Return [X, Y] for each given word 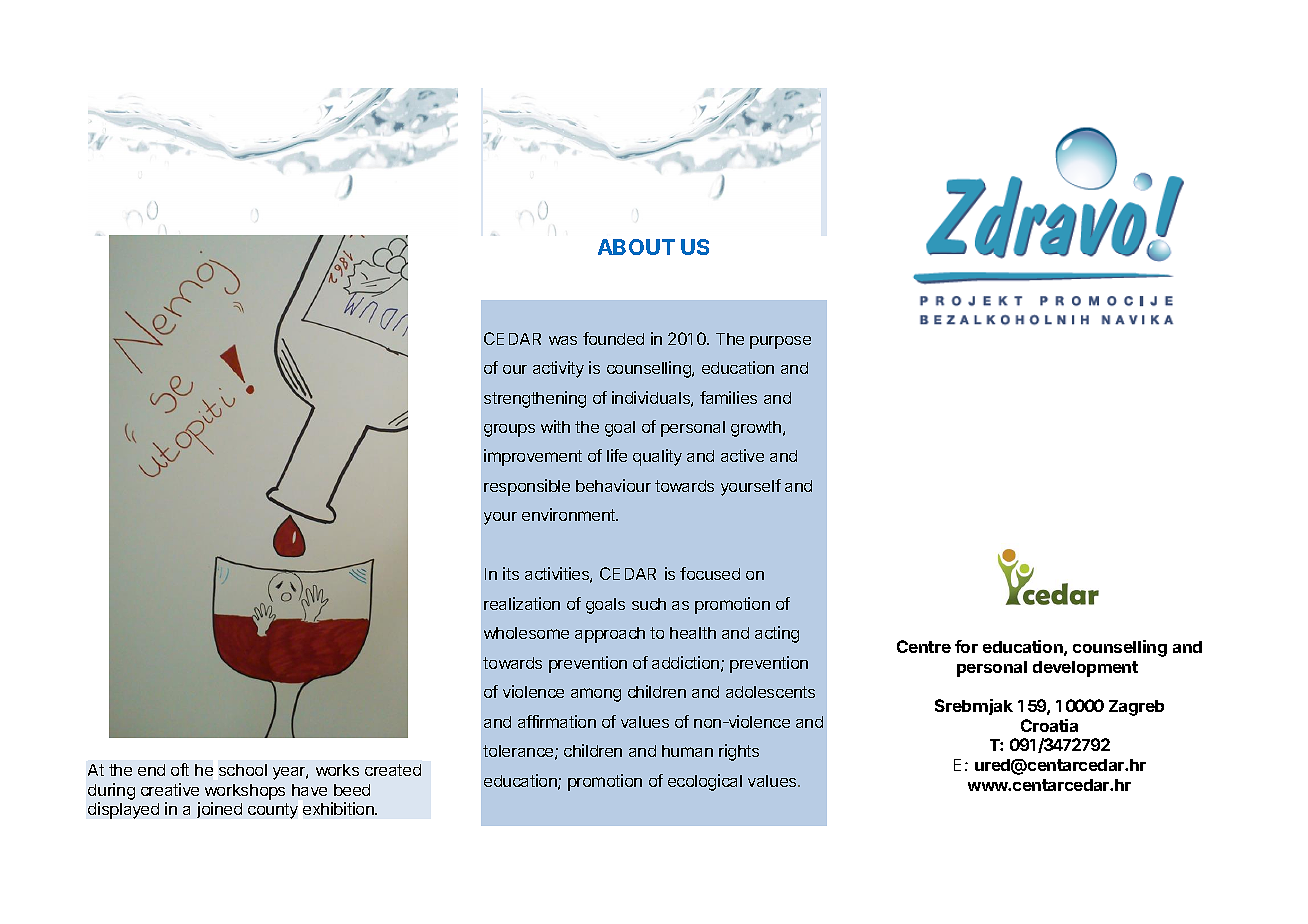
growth [756, 429]
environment [570, 514]
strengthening [535, 399]
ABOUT [636, 247]
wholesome [526, 633]
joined [219, 810]
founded [613, 338]
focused [710, 573]
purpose [780, 342]
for [966, 646]
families [728, 397]
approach [610, 635]
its [511, 573]
